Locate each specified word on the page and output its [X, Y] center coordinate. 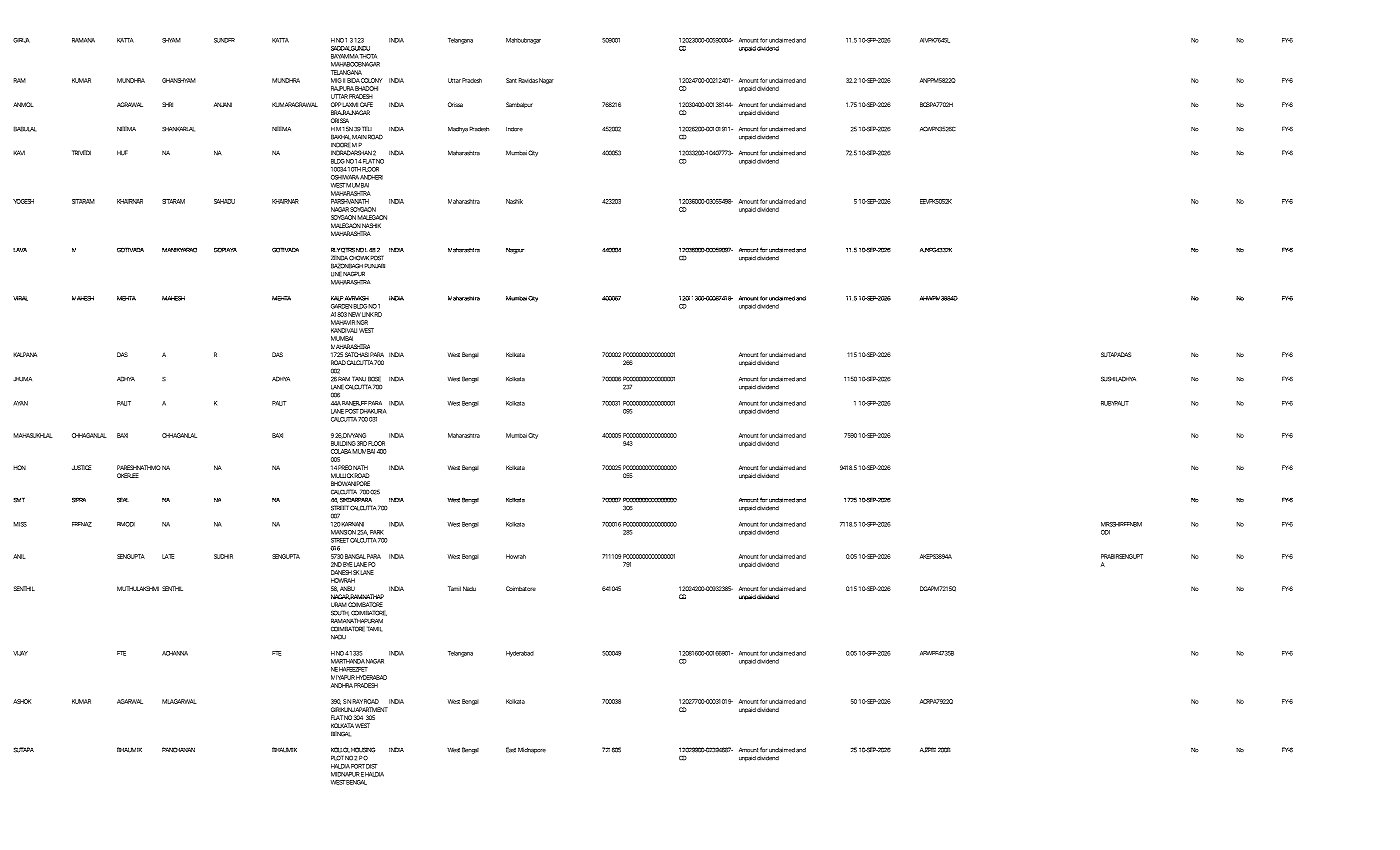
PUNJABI [374, 266]
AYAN [20, 403]
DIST [372, 766]
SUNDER [224, 40]
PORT [358, 766]
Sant [511, 80]
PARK [377, 532]
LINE [336, 274]
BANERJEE [354, 403]
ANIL [19, 556]
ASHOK [22, 701]
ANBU [347, 588]
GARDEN [341, 306]
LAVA [20, 250]
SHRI [167, 104]
